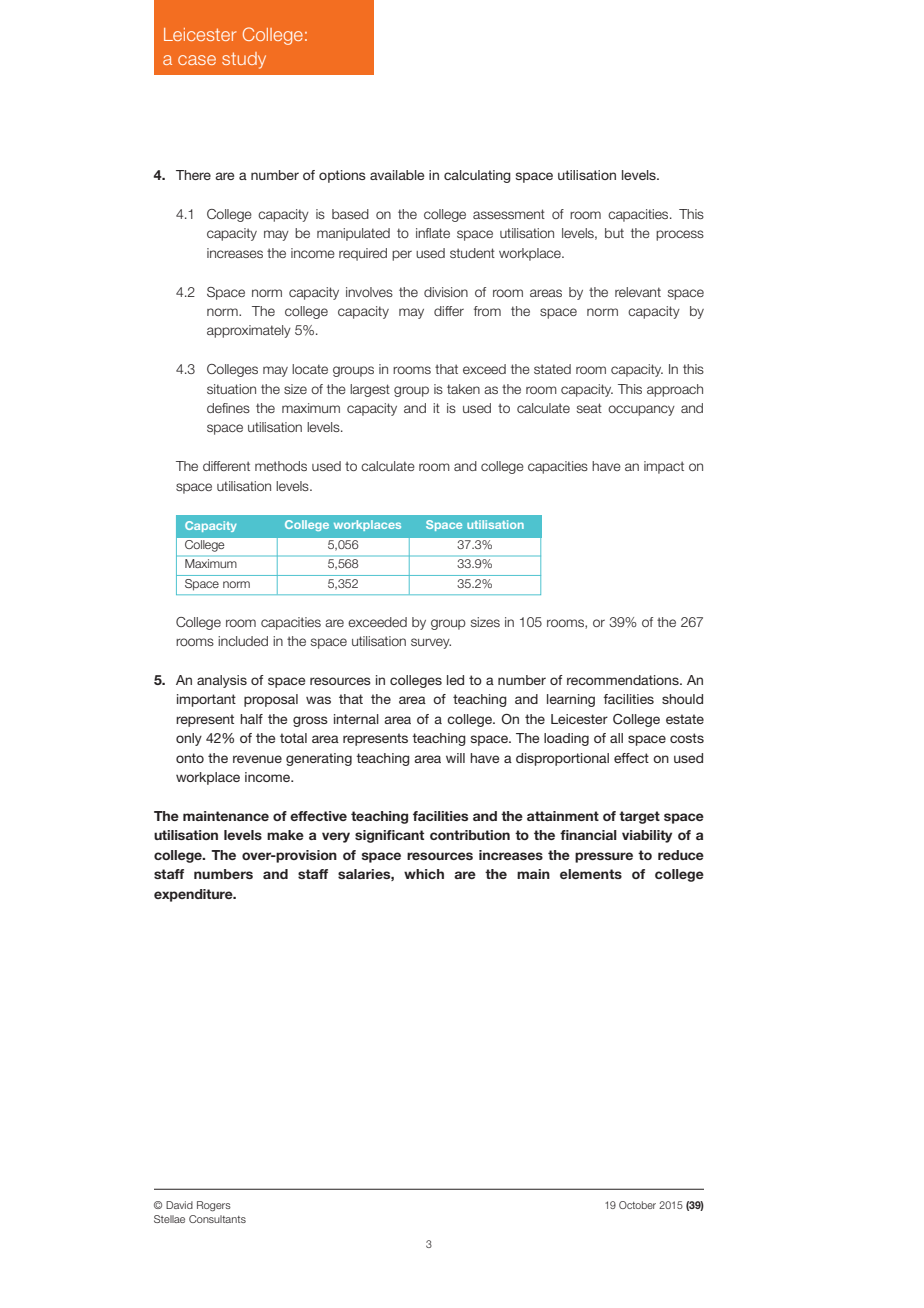 The width and height of the image is (924, 1308). I want to click on Rogers, so click(214, 1206).
